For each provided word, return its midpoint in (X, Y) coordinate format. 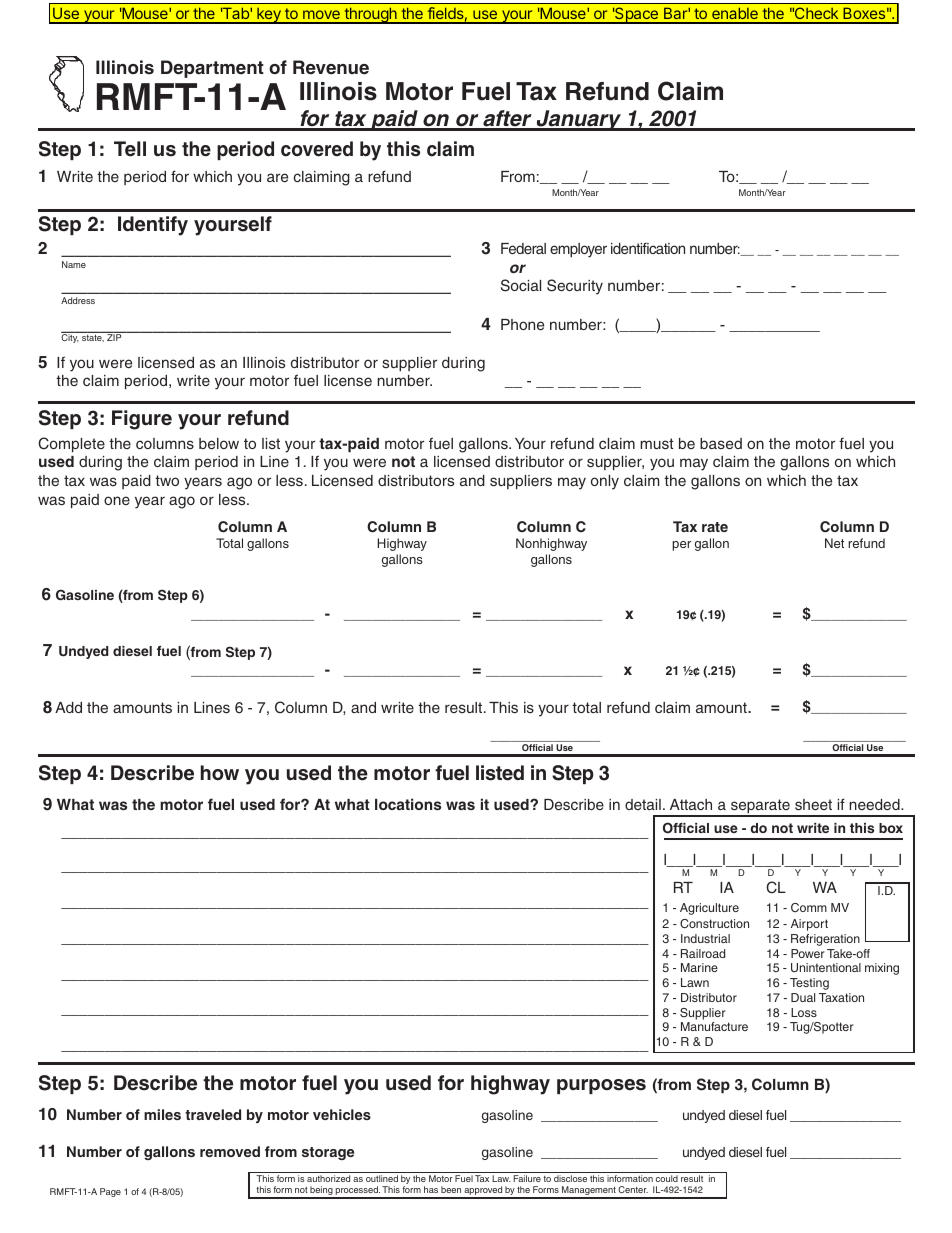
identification (648, 248)
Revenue (331, 67)
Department (212, 69)
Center (633, 1189)
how (220, 772)
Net (834, 543)
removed (230, 1151)
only (605, 482)
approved (483, 1192)
